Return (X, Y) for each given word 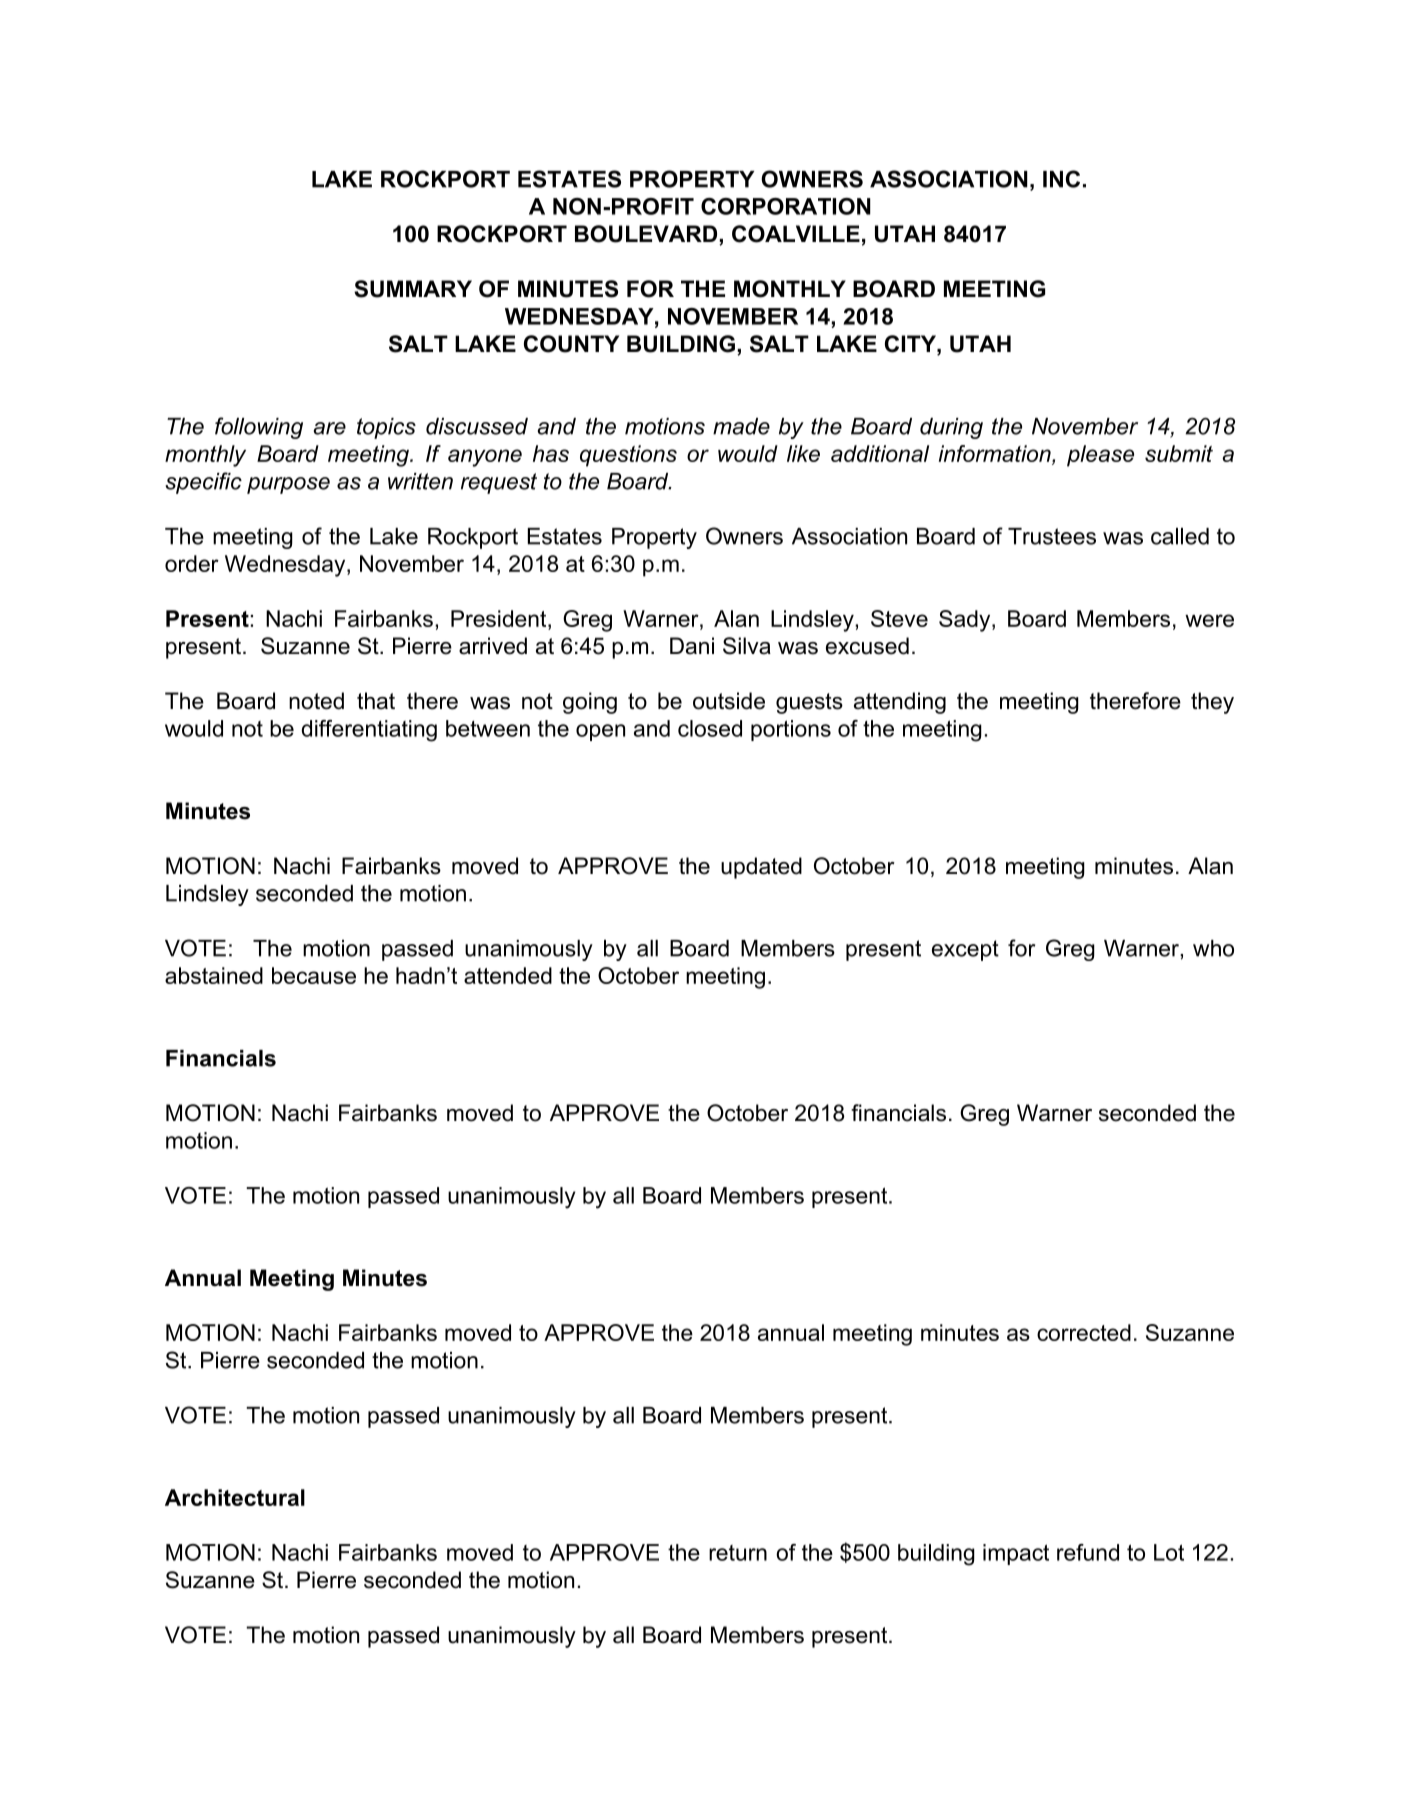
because (314, 975)
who (1213, 948)
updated (761, 868)
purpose (288, 485)
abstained (214, 975)
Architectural (235, 1497)
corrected (1084, 1332)
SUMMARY (413, 289)
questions (628, 456)
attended (508, 975)
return (738, 1553)
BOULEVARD (647, 235)
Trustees (1052, 536)
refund (1088, 1552)
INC (1061, 179)
